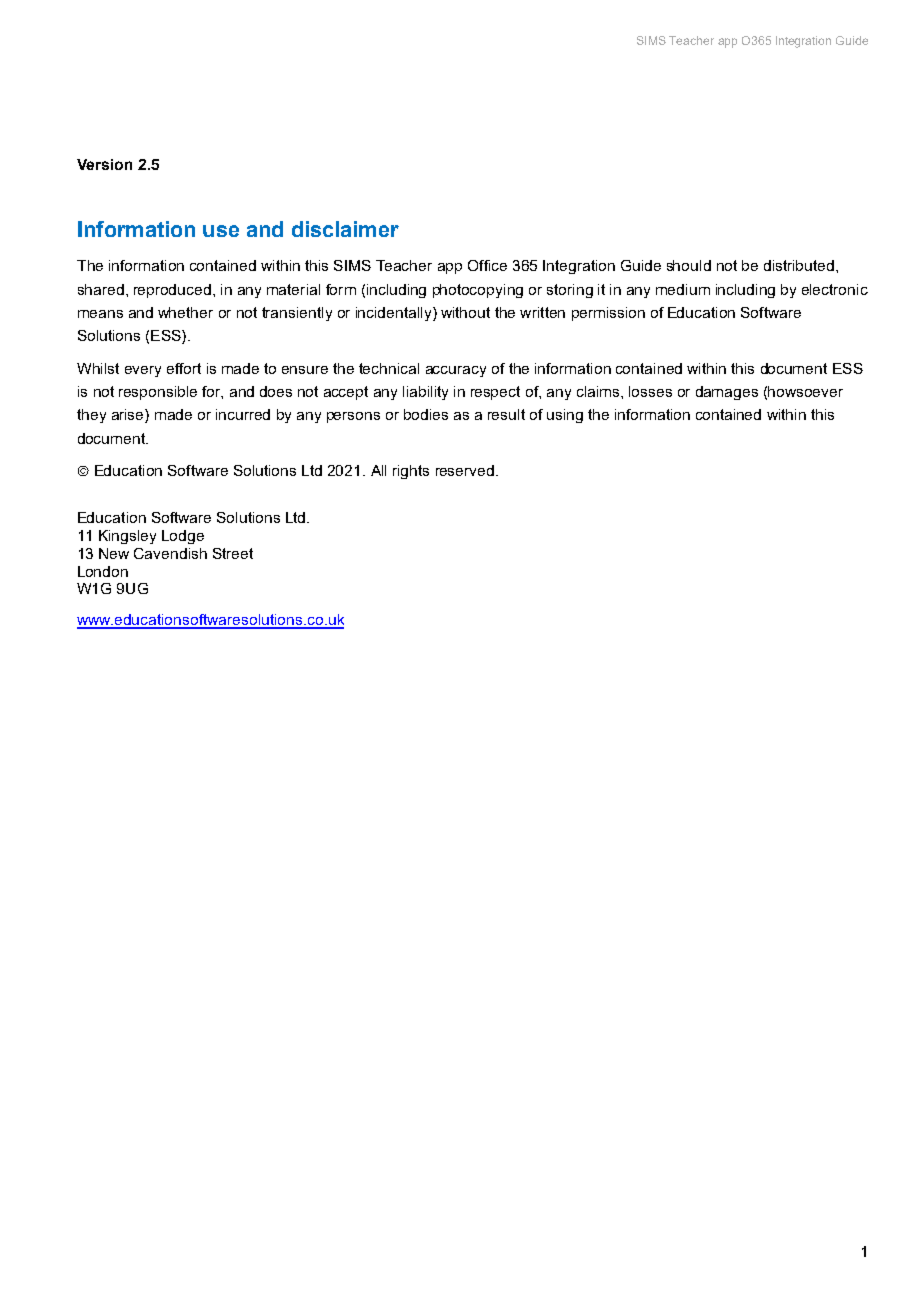 This document has height=1308, width=924. What do you see at coordinates (185, 312) in the document?
I see `whether` at bounding box center [185, 312].
